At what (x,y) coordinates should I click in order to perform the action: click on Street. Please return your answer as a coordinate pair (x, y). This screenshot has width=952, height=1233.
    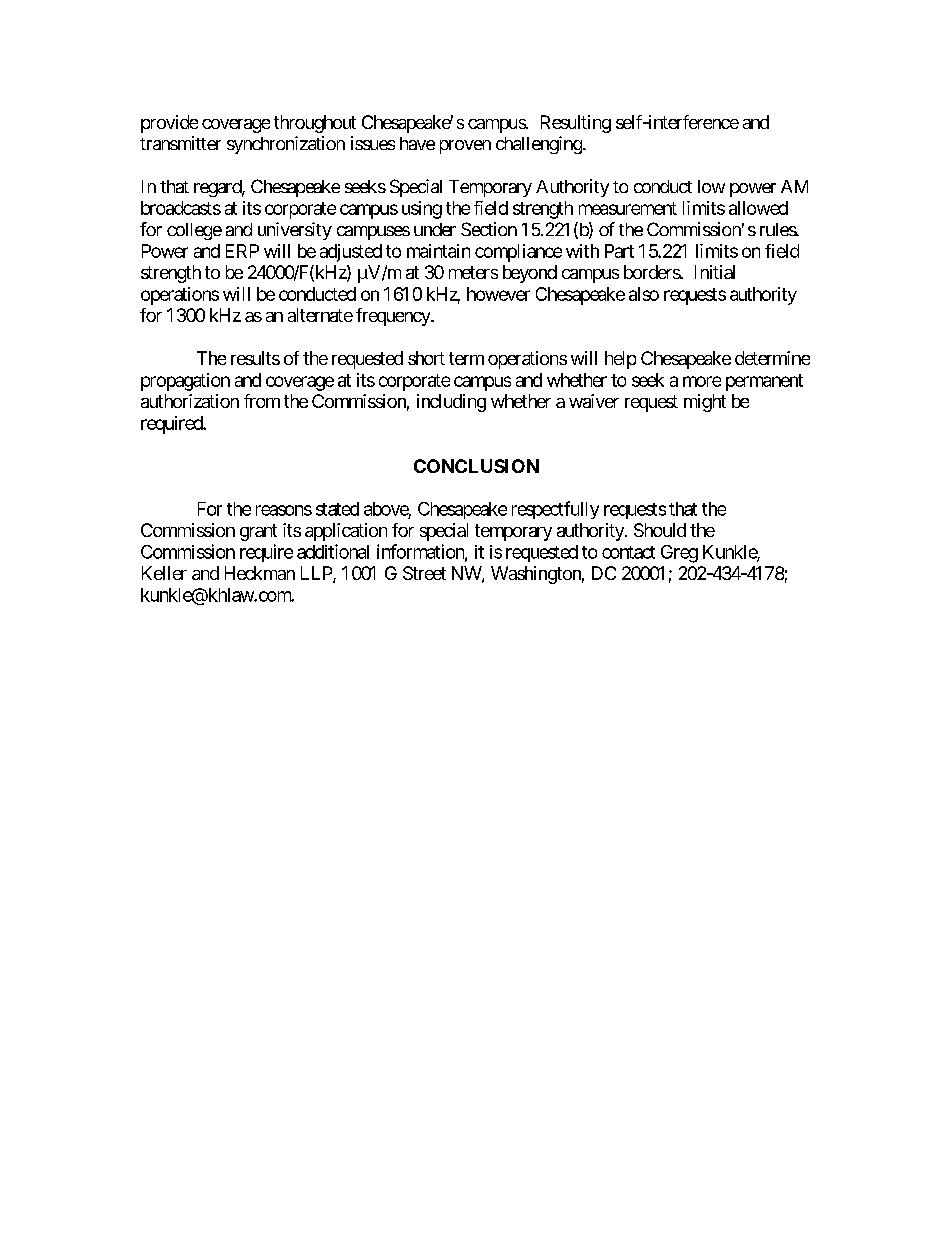
    Looking at the image, I should click on (424, 573).
